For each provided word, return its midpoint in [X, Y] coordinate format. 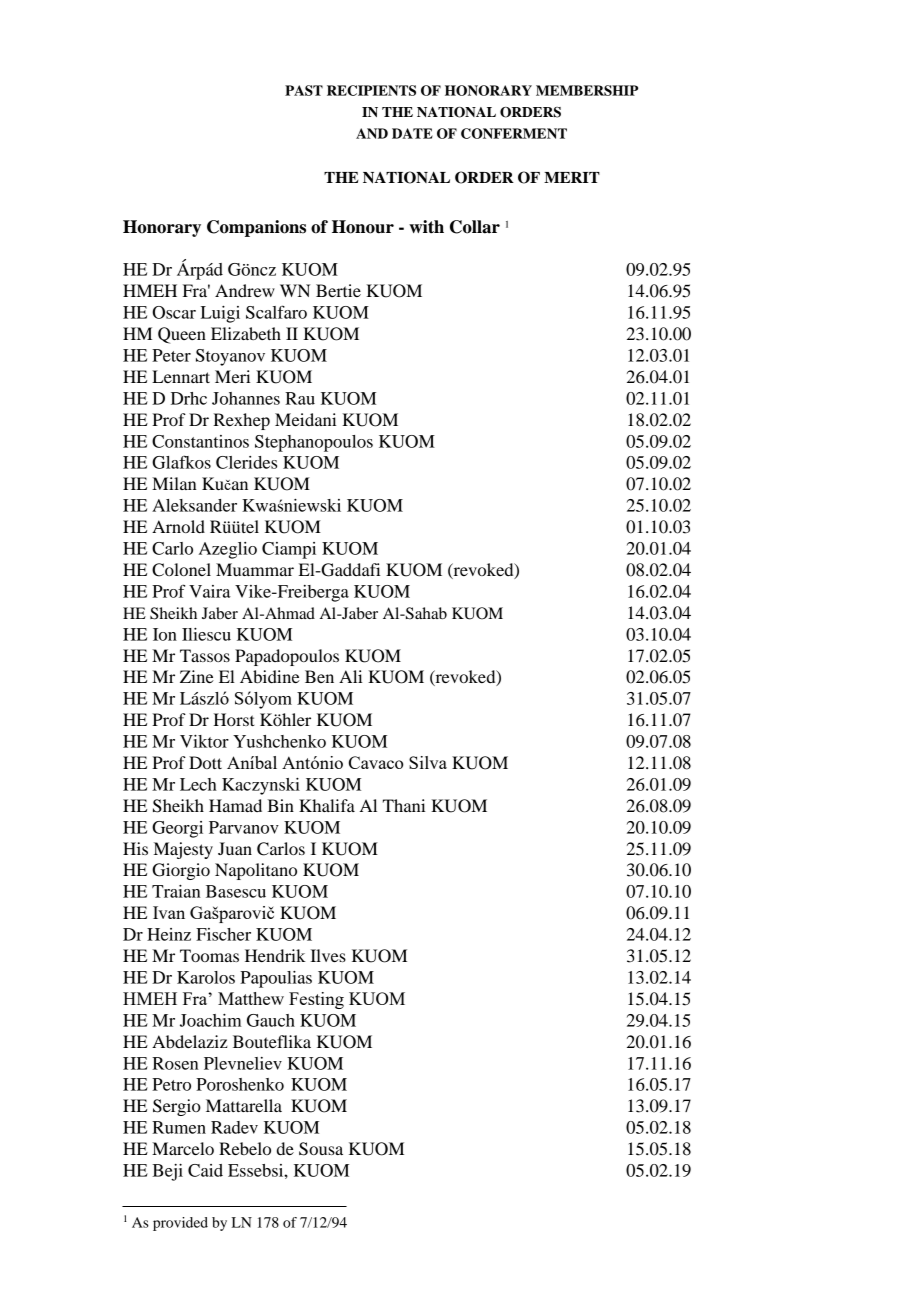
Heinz [169, 934]
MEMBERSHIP [587, 90]
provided [180, 1224]
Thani [404, 805]
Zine [197, 676]
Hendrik [275, 955]
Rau [300, 398]
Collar [475, 227]
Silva [428, 762]
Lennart [181, 376]
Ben [319, 676]
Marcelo [183, 1148]
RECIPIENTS [371, 90]
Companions [256, 228]
